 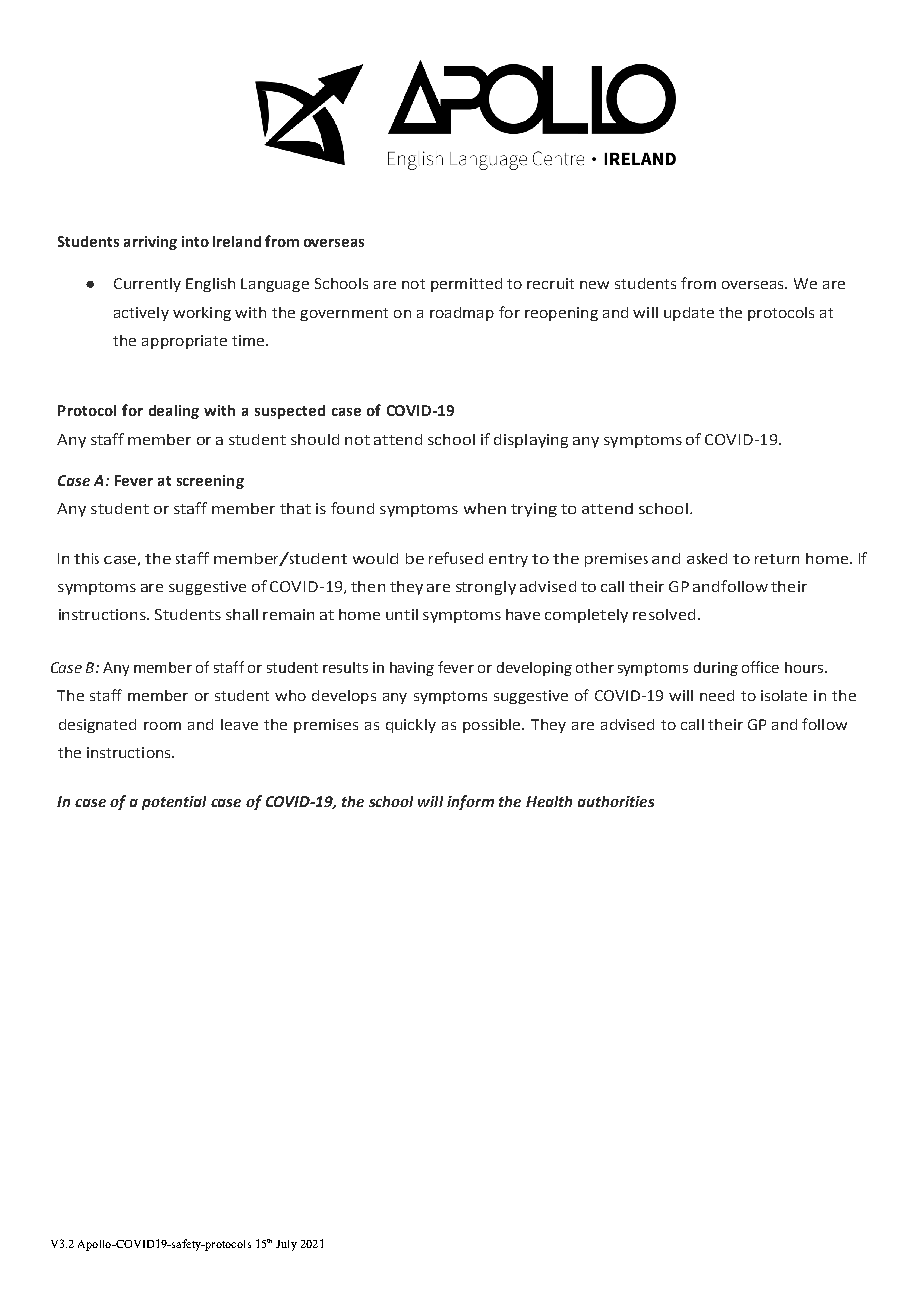 What do you see at coordinates (689, 314) in the screenshot?
I see `update` at bounding box center [689, 314].
